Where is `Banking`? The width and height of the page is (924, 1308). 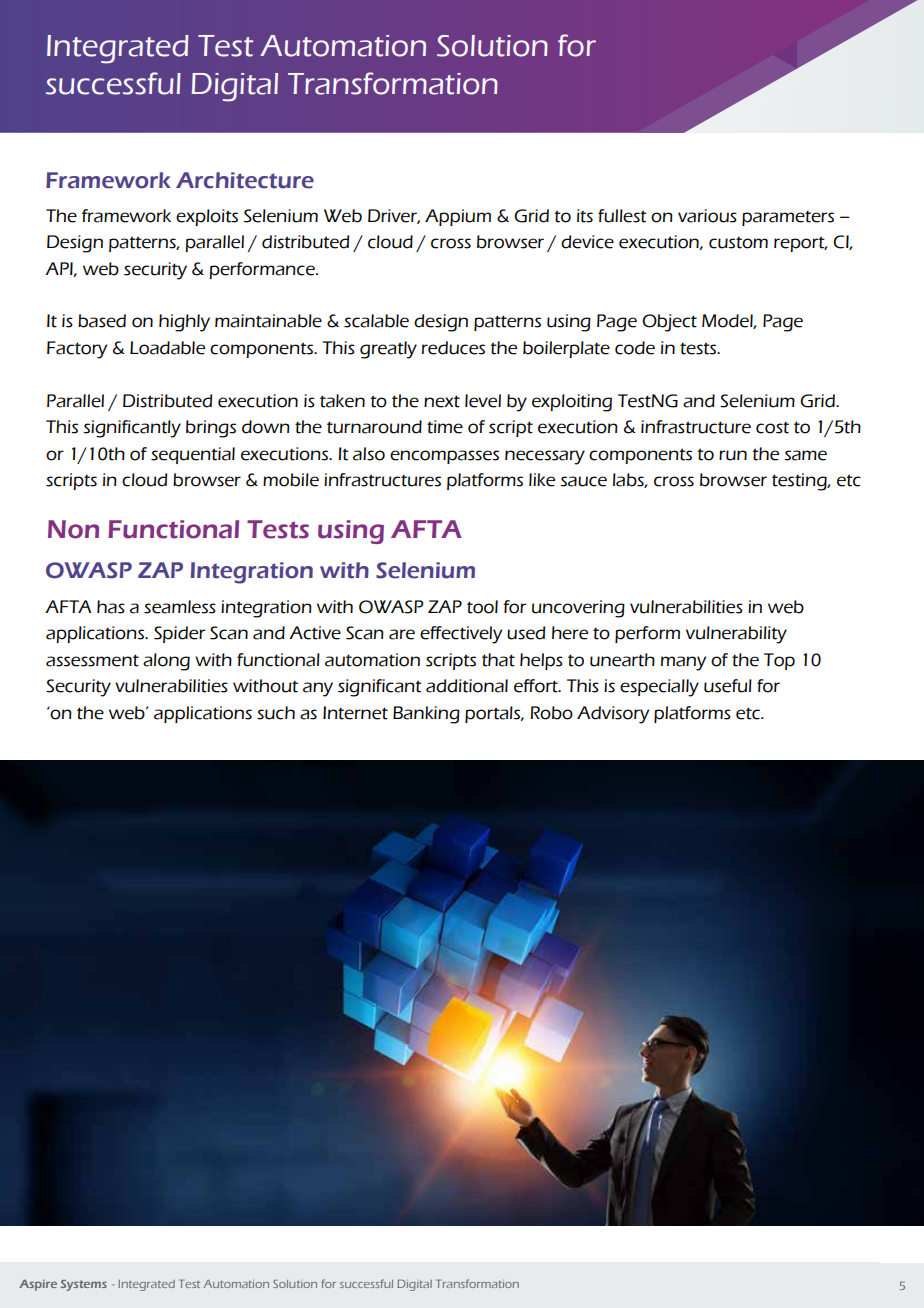
Banking is located at coordinates (426, 715).
